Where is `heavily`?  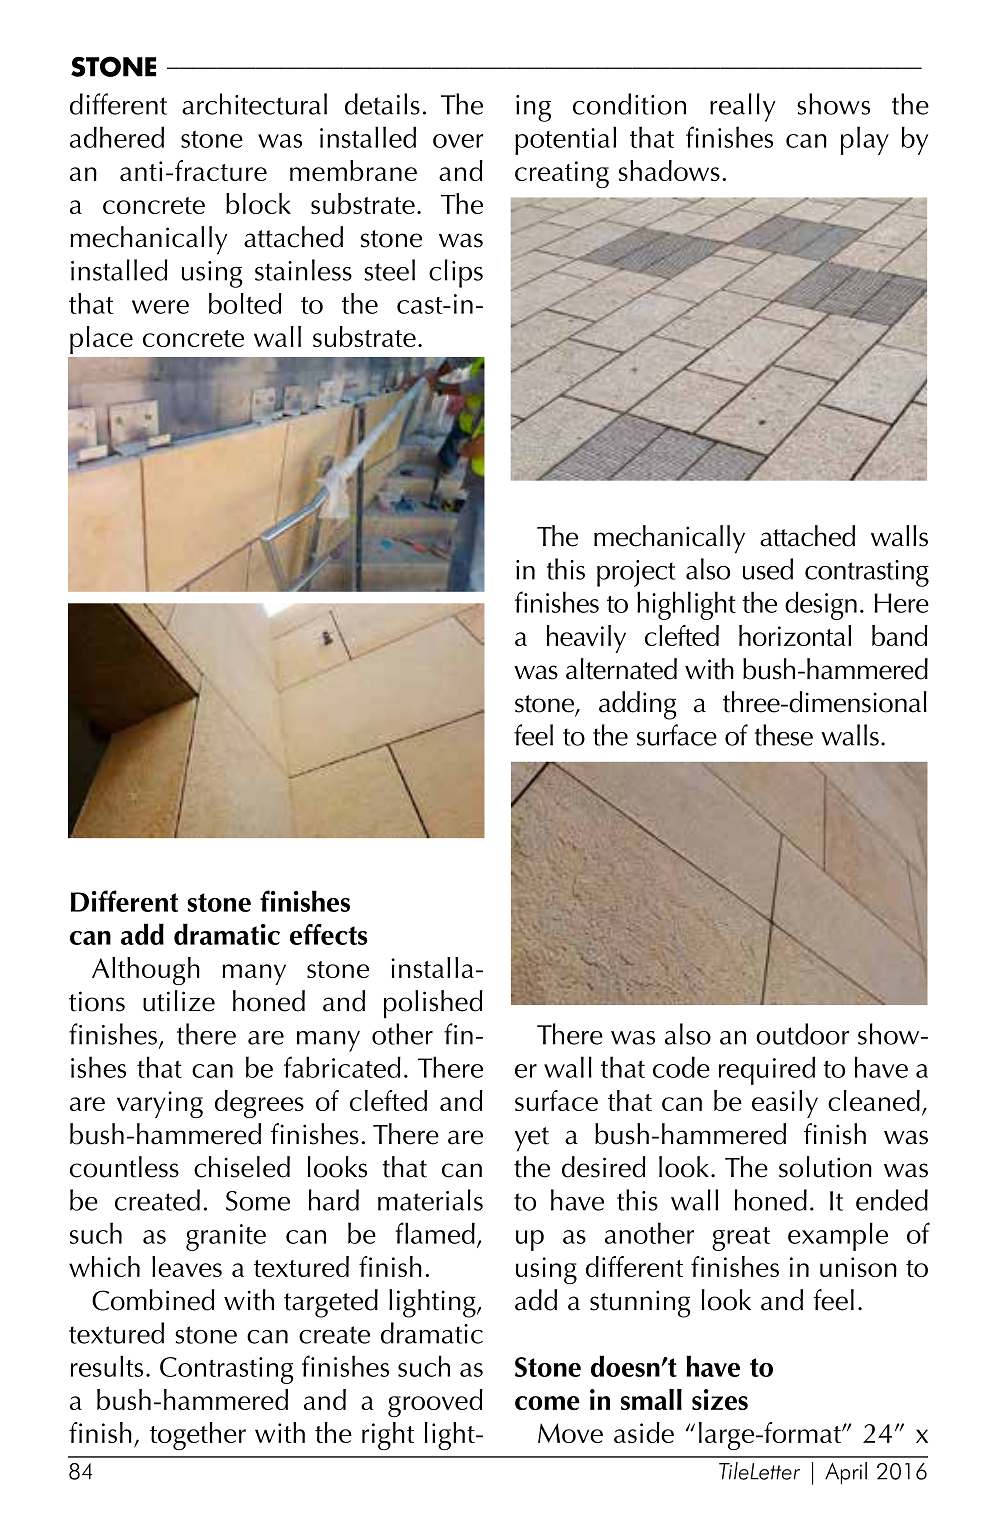 heavily is located at coordinates (586, 639).
